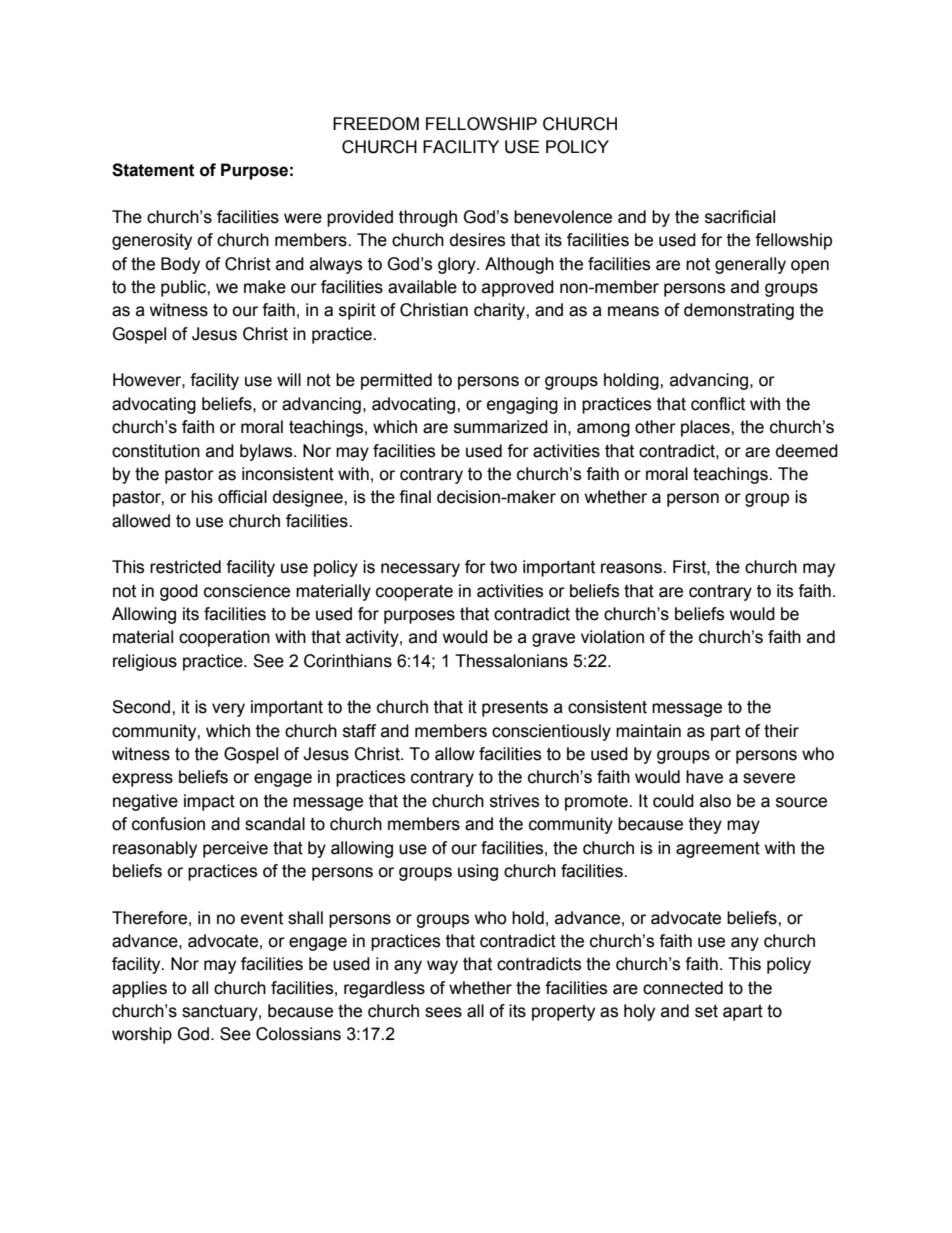 The image size is (952, 1233). I want to click on two, so click(503, 567).
